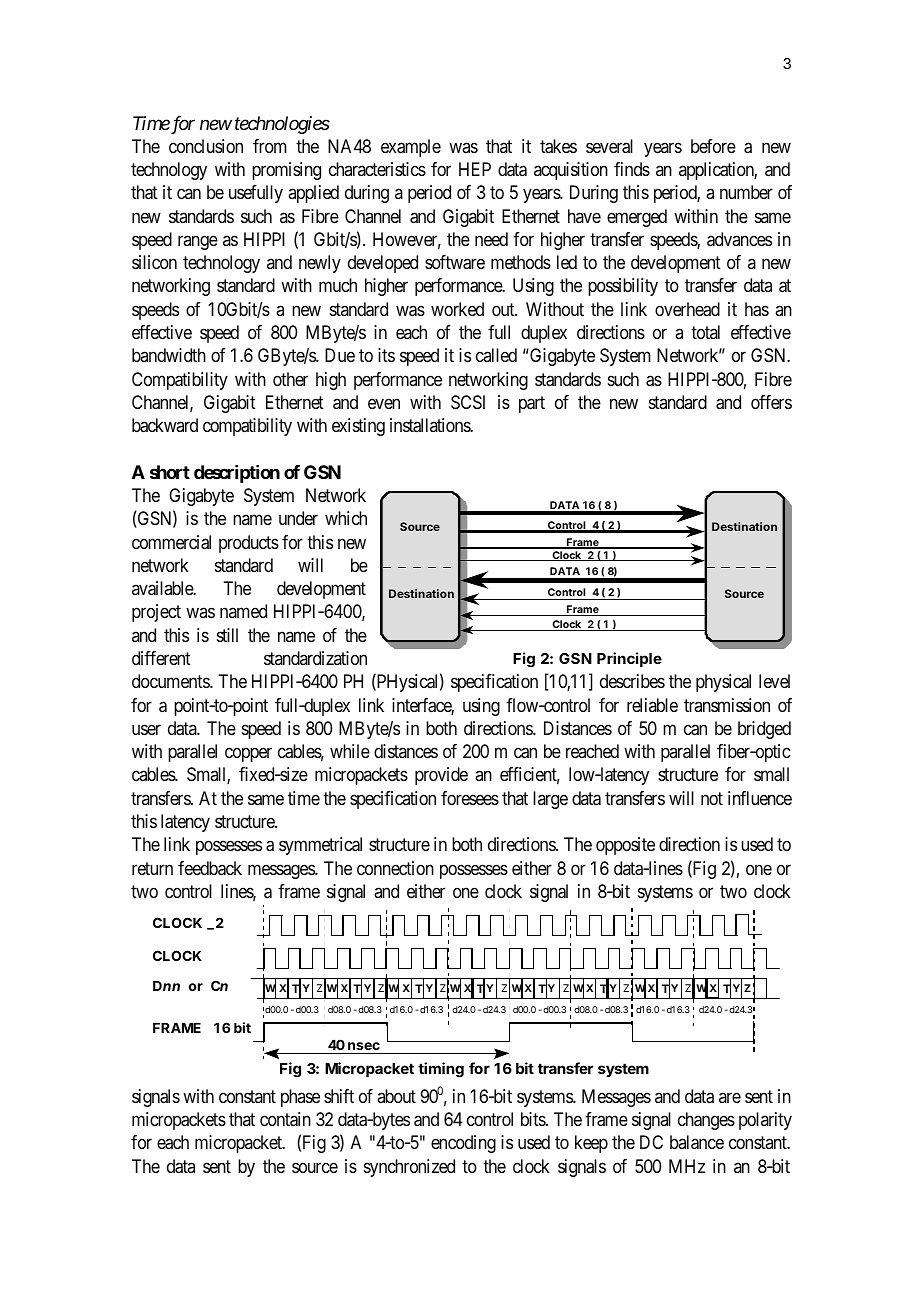  What do you see at coordinates (237, 474) in the page?
I see `description` at bounding box center [237, 474].
